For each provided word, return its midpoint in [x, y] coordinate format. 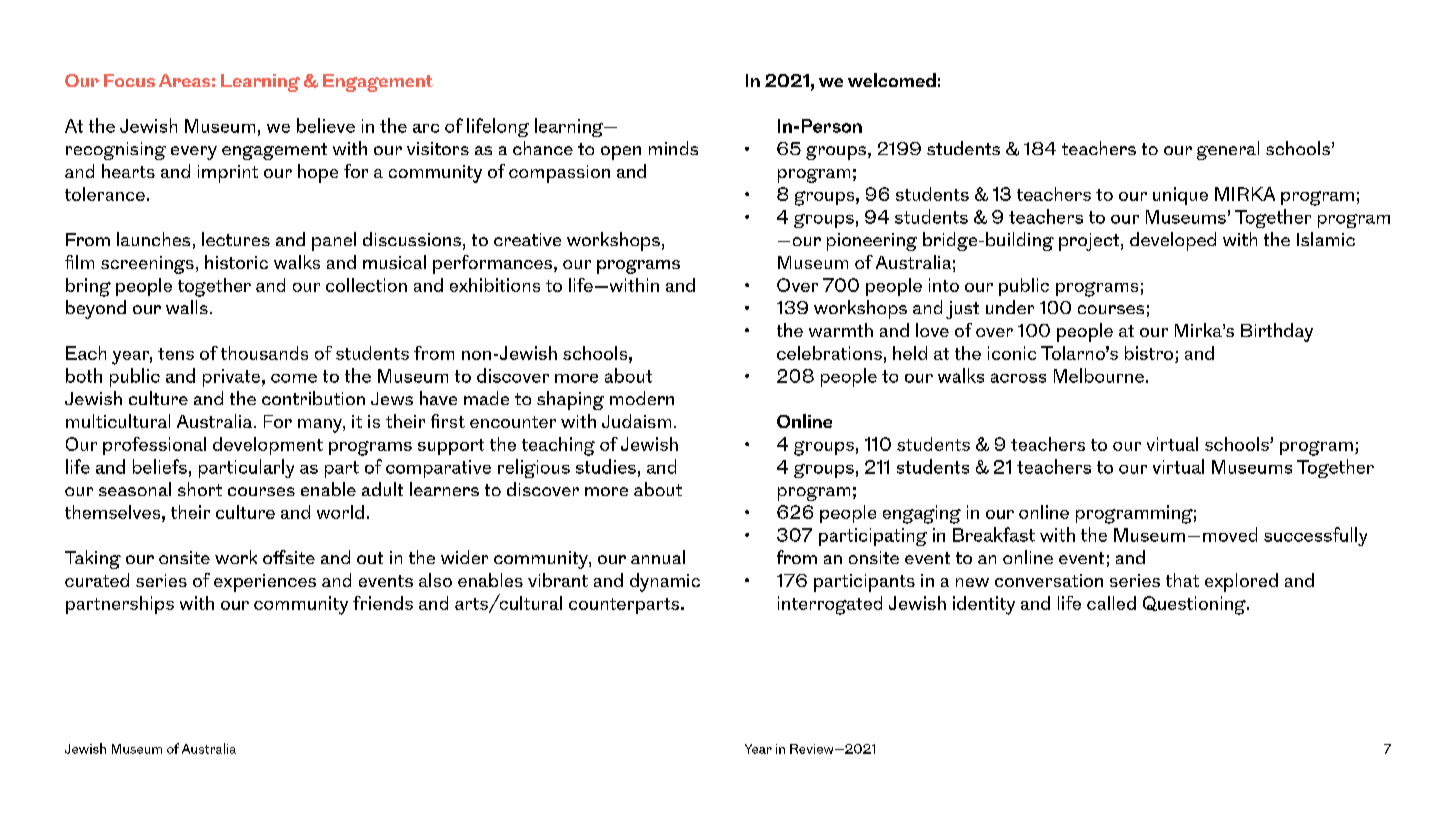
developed [1173, 241]
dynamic [665, 582]
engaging [922, 514]
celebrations [829, 353]
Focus [129, 80]
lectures [236, 239]
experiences [265, 583]
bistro [1149, 353]
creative [527, 239]
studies [606, 466]
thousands [264, 353]
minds [673, 148]
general [1228, 150]
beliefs [160, 466]
